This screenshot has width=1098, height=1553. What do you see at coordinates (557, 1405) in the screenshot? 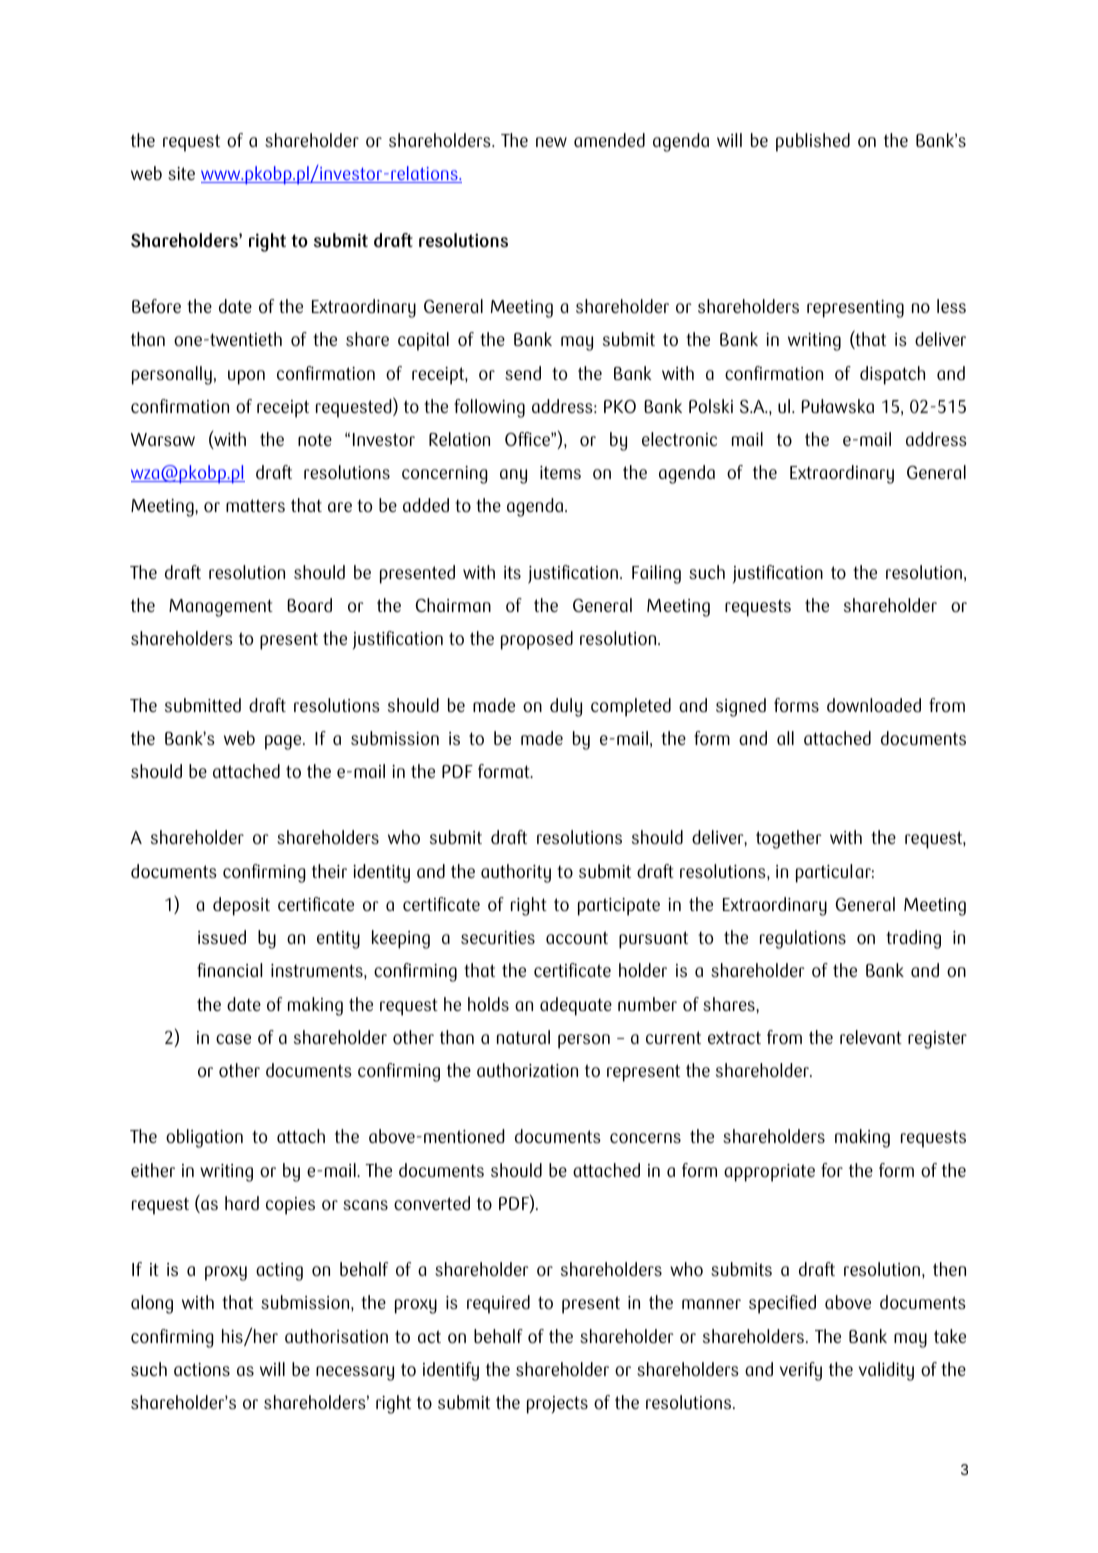
I see `projects` at bounding box center [557, 1405].
